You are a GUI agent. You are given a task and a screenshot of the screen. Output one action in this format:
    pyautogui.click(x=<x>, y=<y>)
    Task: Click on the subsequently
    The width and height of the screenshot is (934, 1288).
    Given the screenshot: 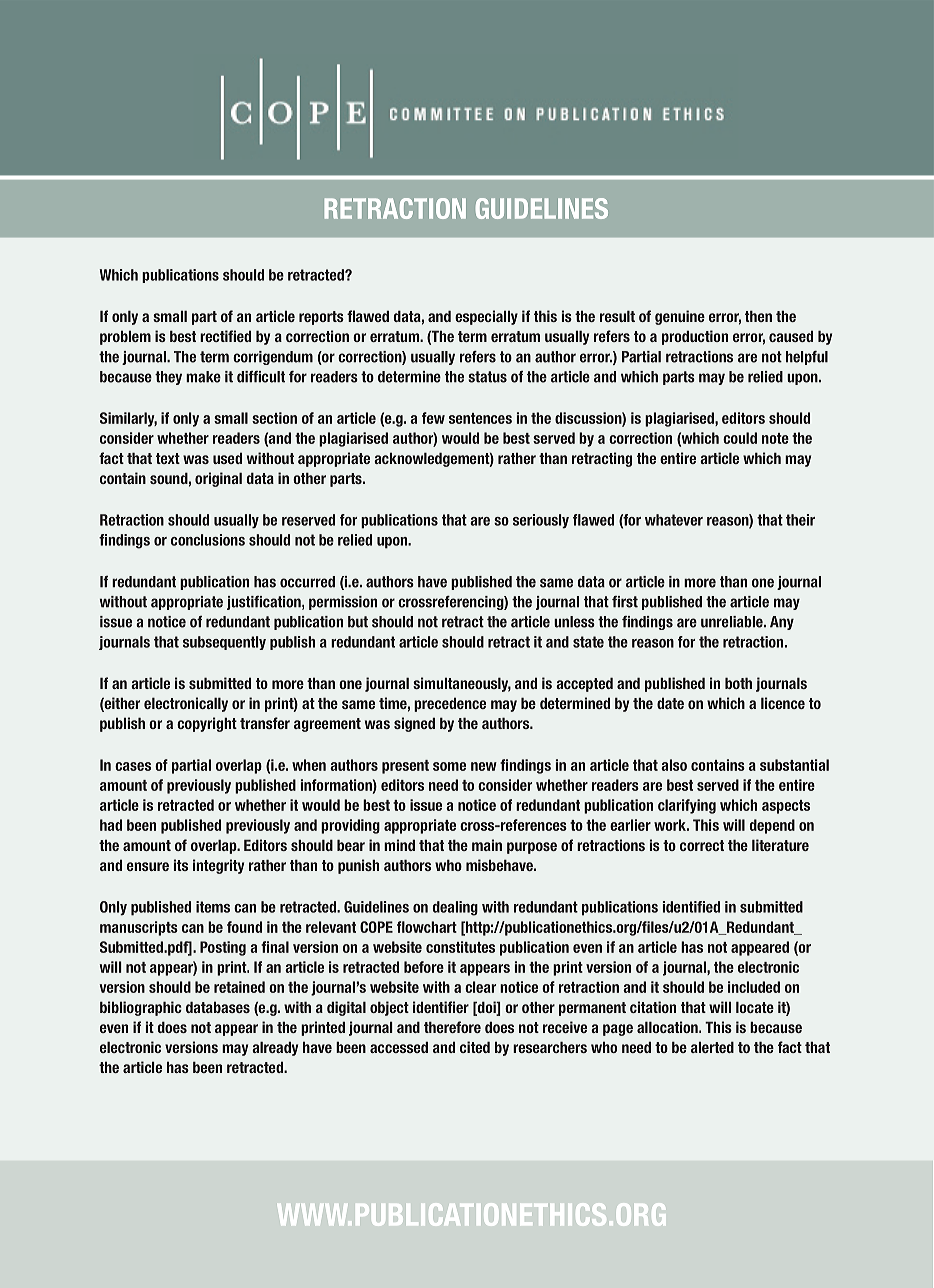 What is the action you would take?
    pyautogui.click(x=224, y=643)
